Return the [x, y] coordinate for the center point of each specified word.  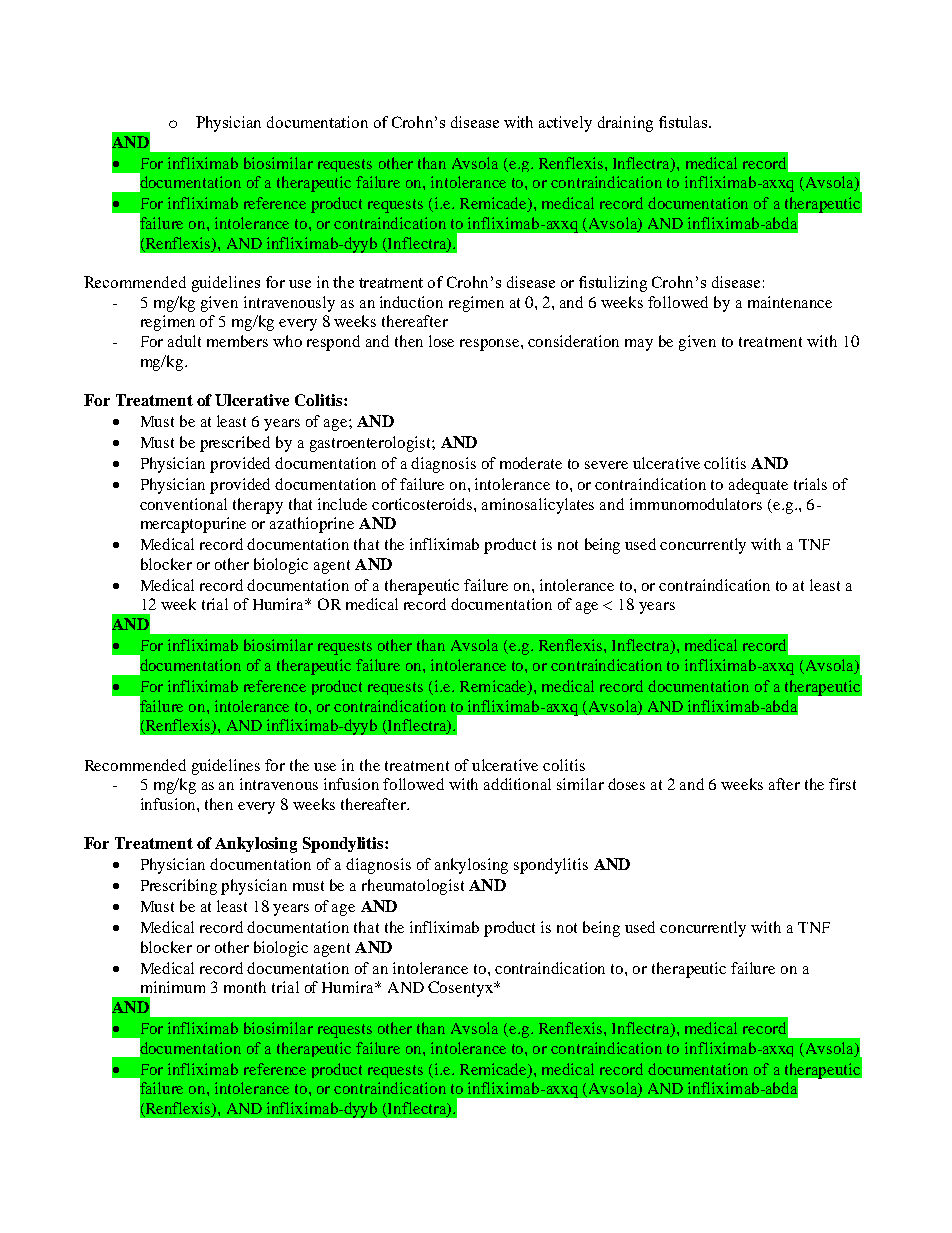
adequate [758, 486]
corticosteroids [423, 504]
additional [517, 784]
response [491, 345]
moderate [531, 463]
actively [565, 124]
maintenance [790, 302]
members [237, 341]
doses [626, 784]
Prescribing [179, 887]
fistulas [684, 122]
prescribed [235, 444]
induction [411, 302]
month [245, 987]
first [842, 784]
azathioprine [312, 525]
